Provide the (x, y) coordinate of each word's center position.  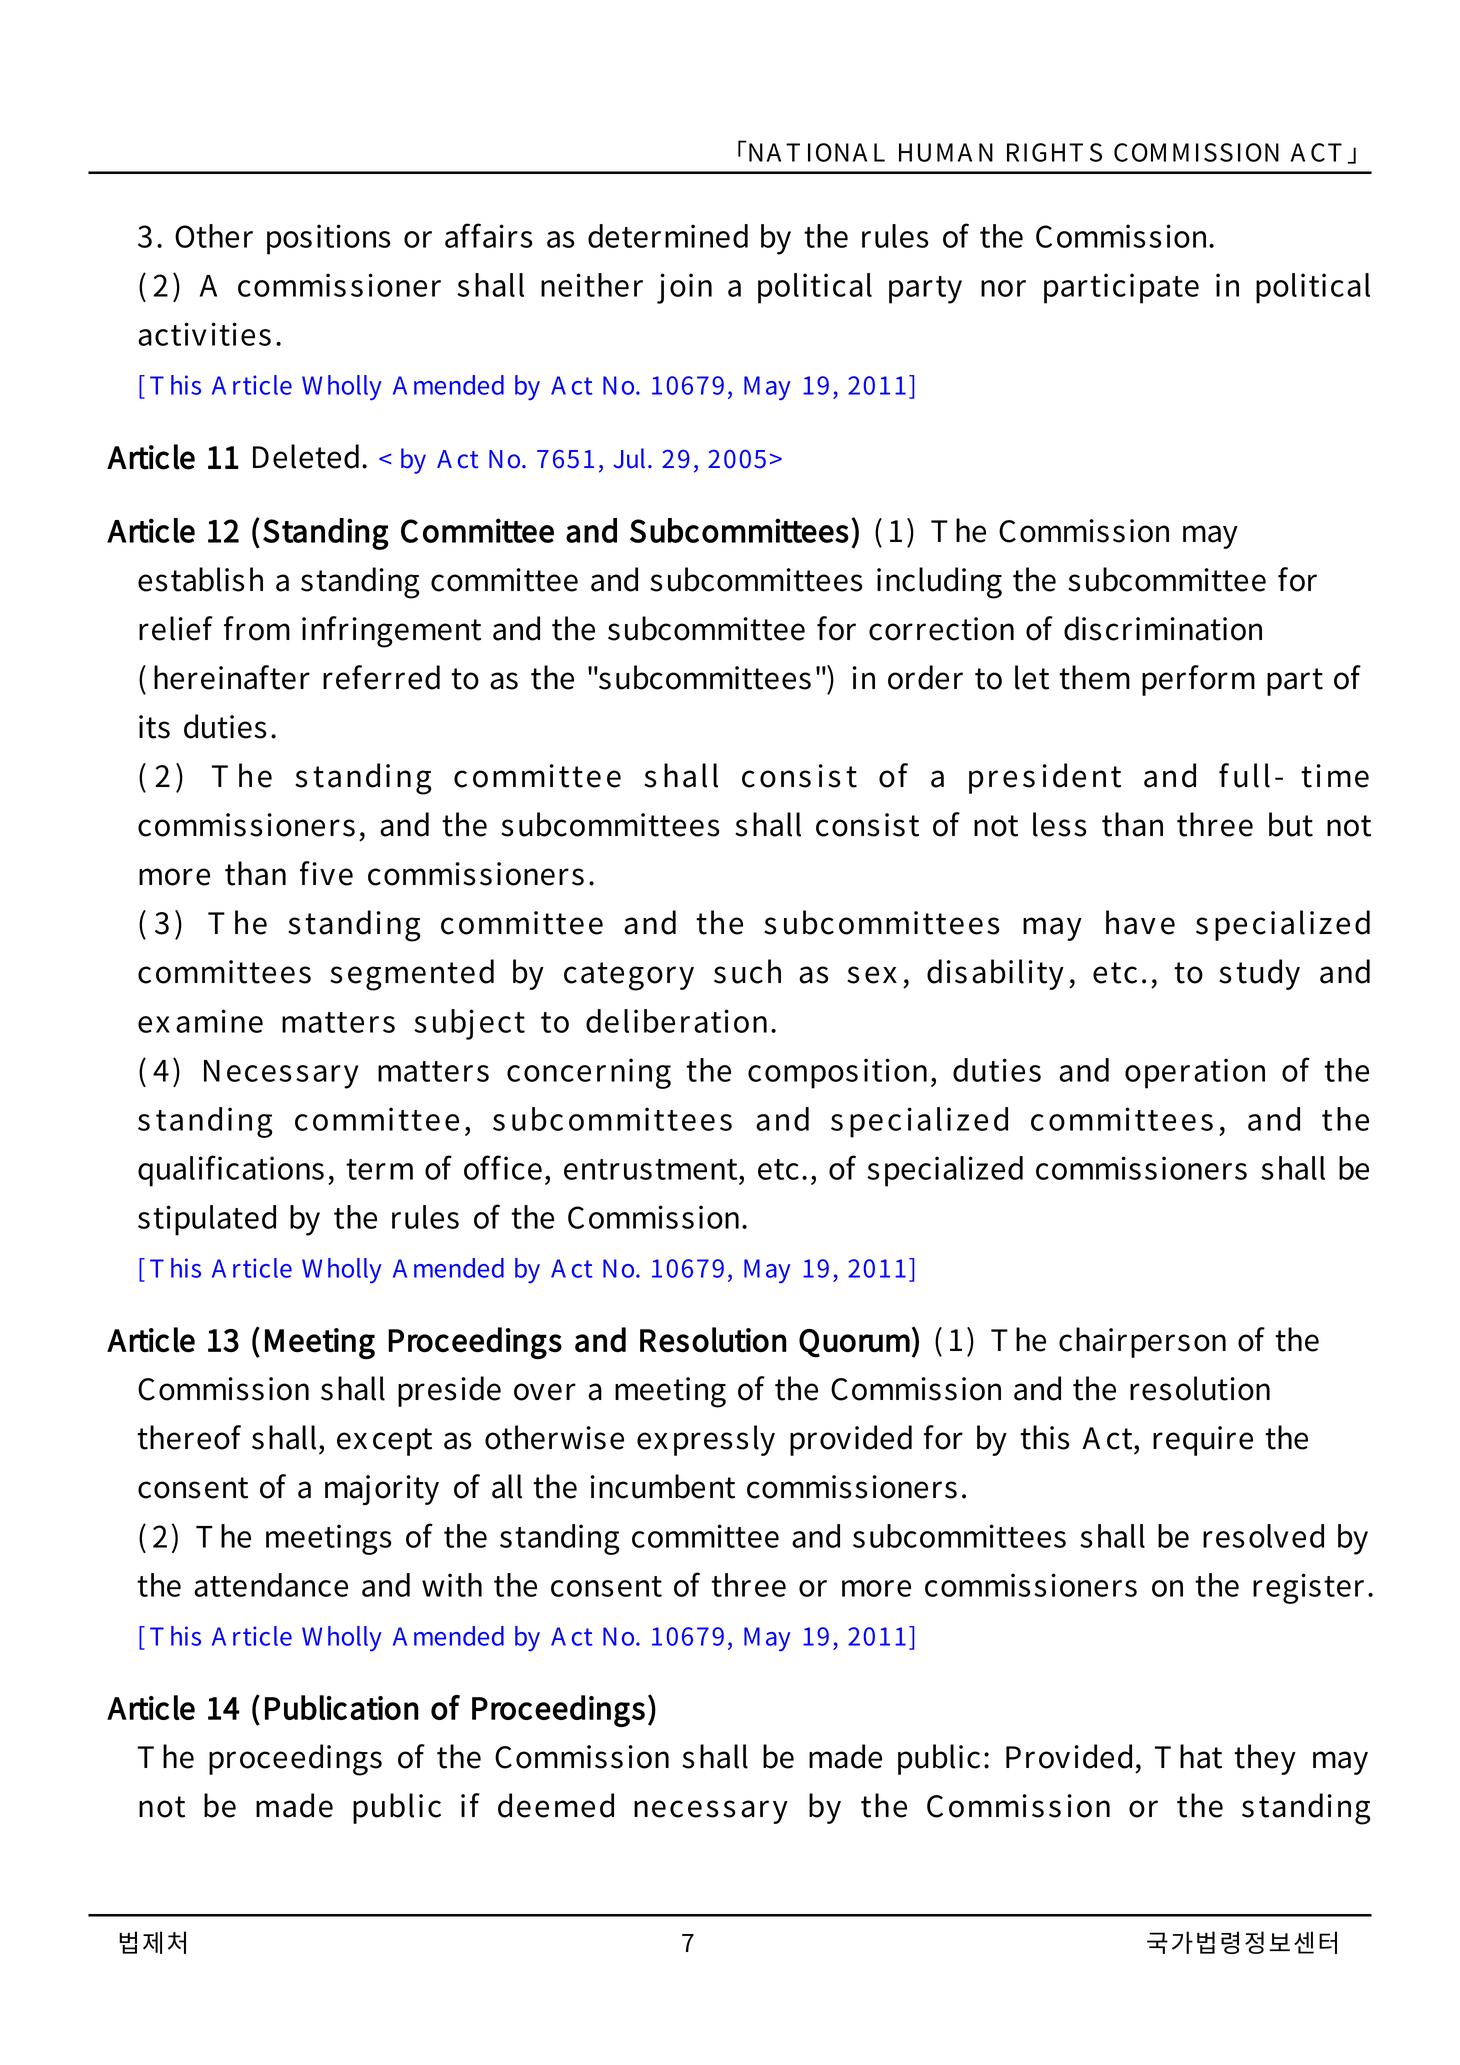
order (925, 677)
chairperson (1142, 1342)
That (1188, 1756)
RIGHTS (1054, 152)
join (684, 288)
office (503, 1167)
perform (1198, 680)
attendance (271, 1585)
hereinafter (232, 677)
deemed (556, 1805)
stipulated (207, 1220)
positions (329, 239)
